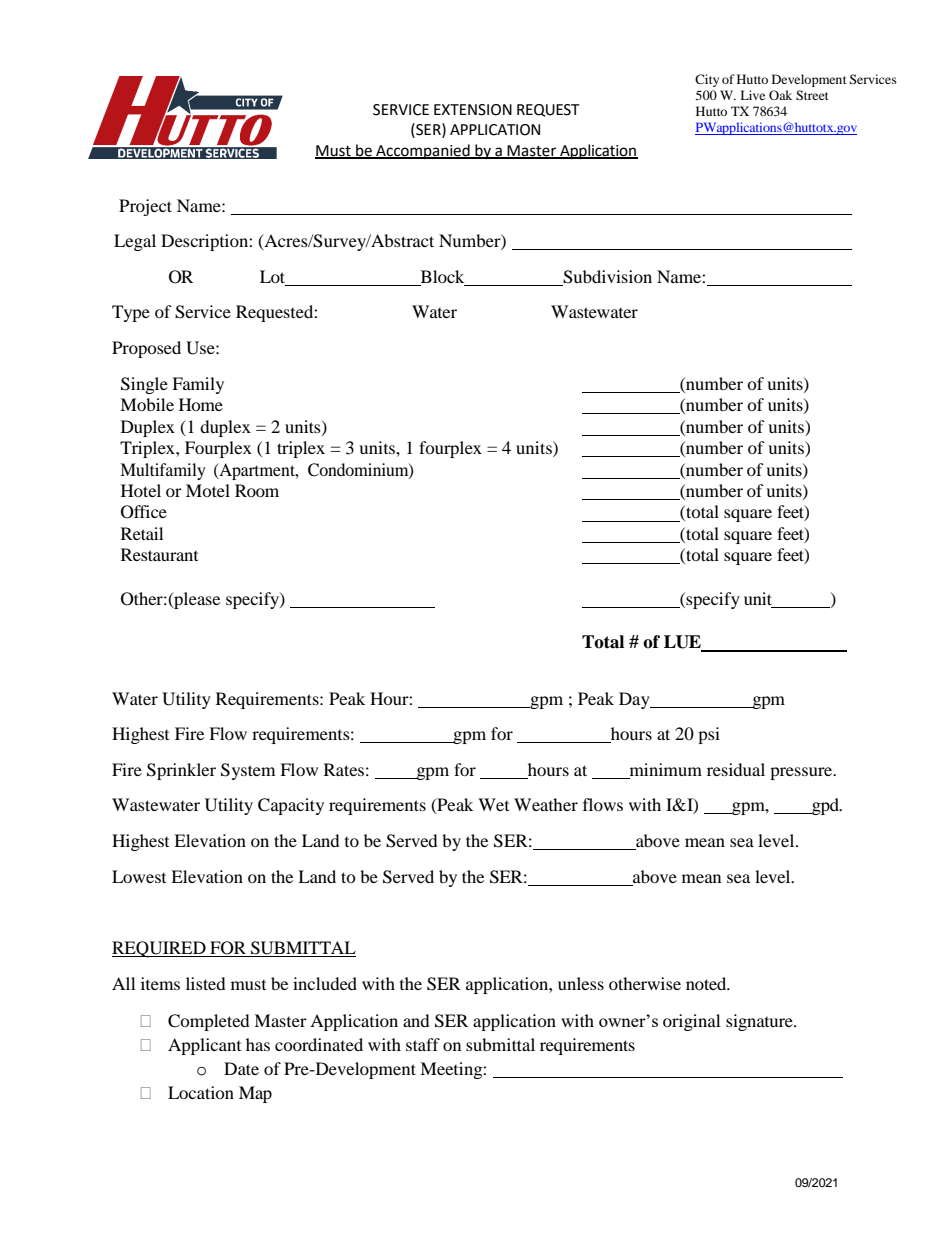 This image has height=1233, width=952. I want to click on Project, so click(145, 207).
